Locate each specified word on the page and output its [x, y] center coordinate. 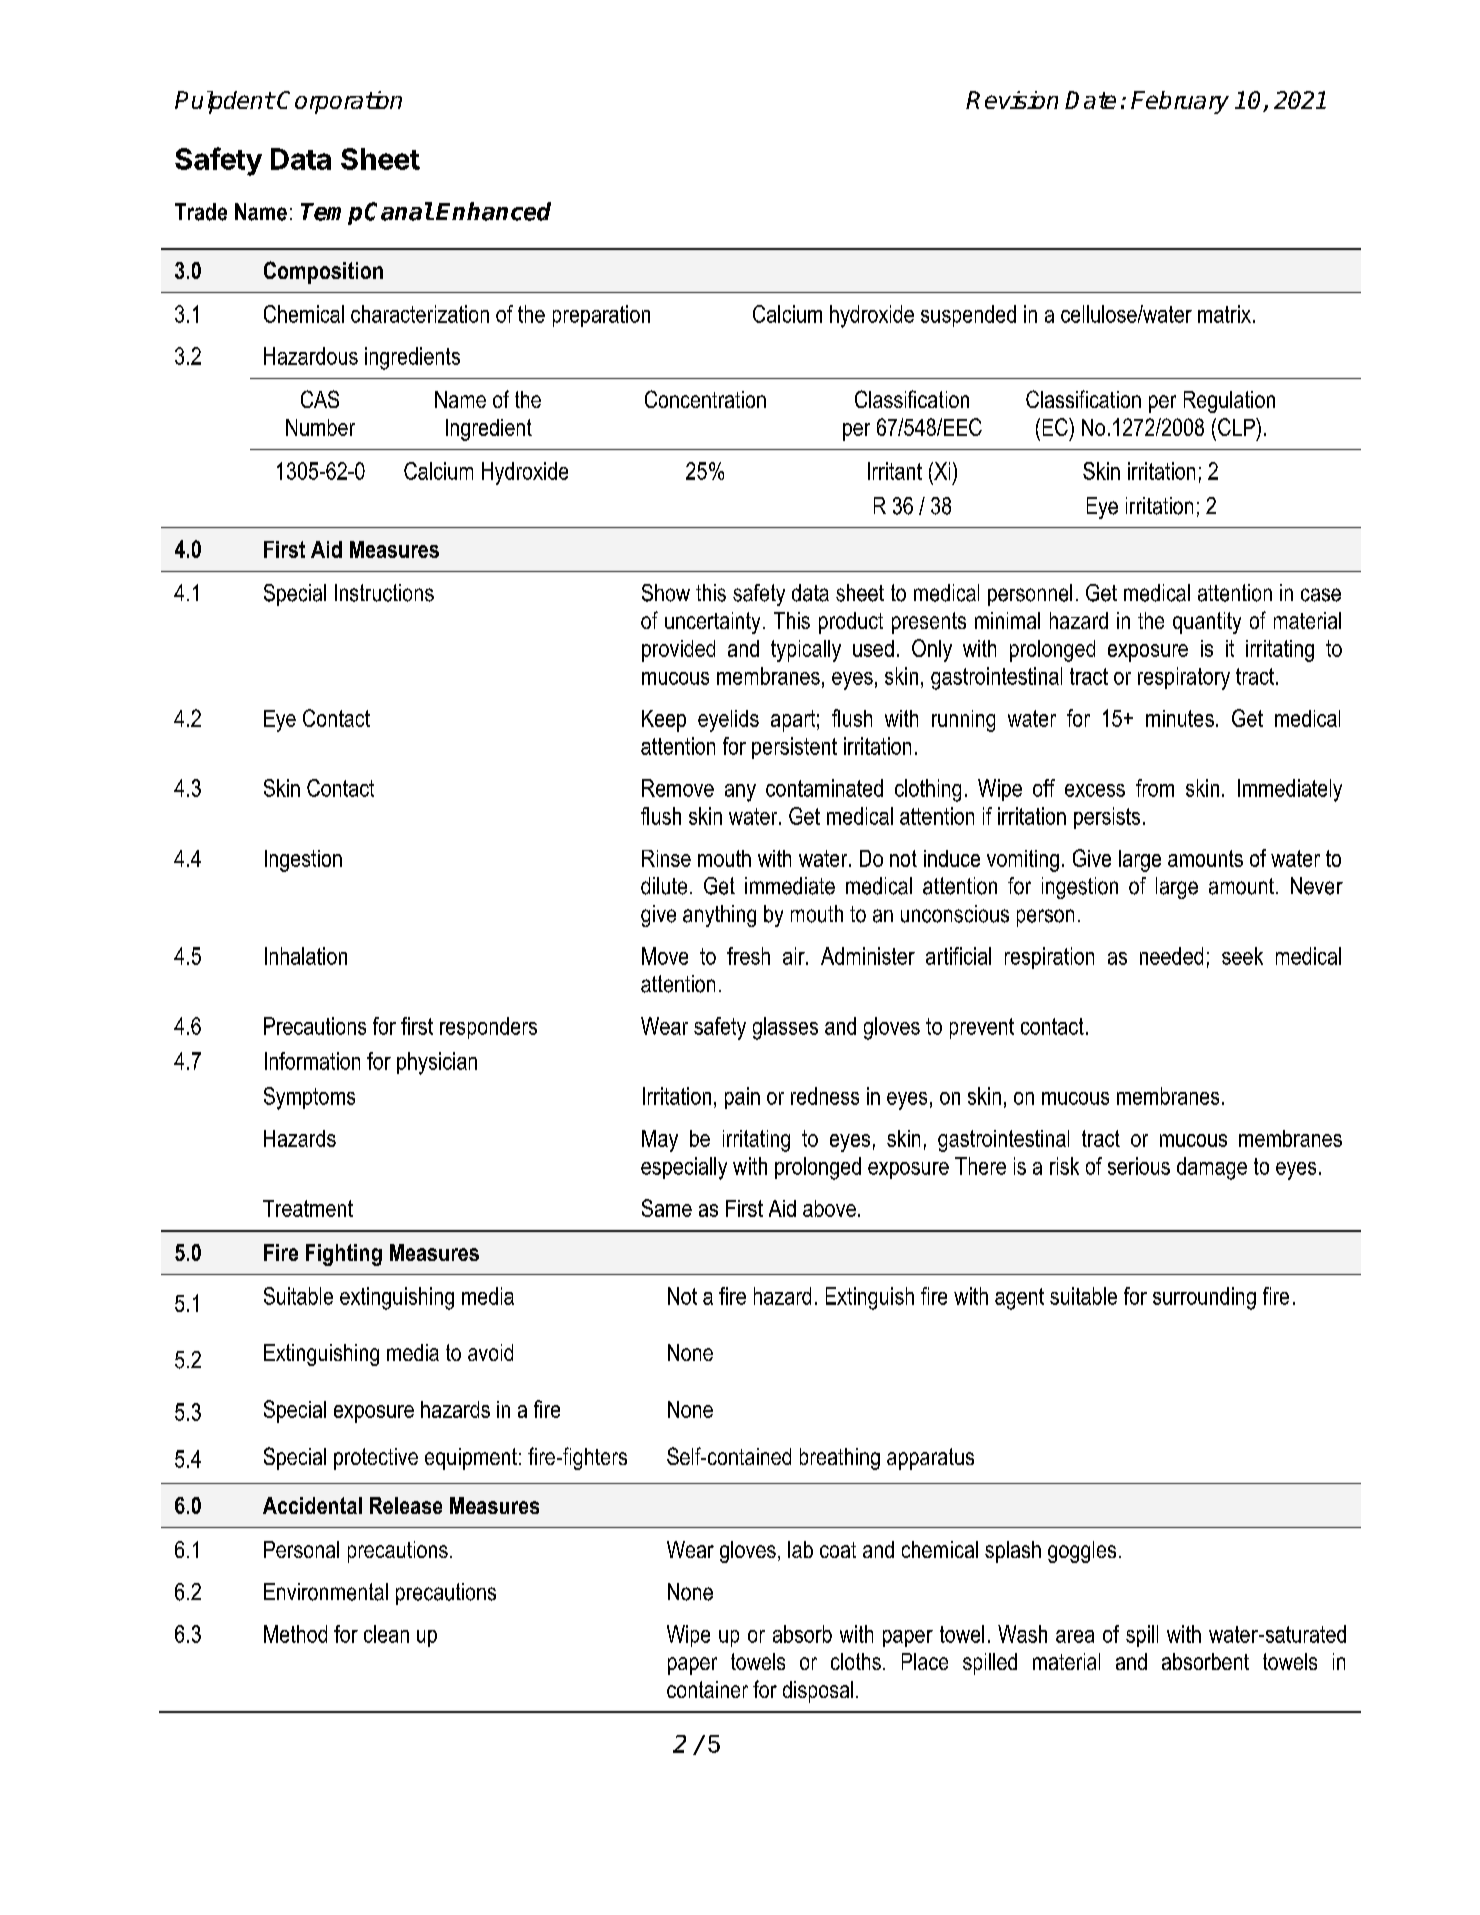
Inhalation [306, 956]
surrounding [1204, 1298]
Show [666, 593]
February [1180, 102]
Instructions [384, 593]
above [829, 1208]
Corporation [339, 102]
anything [719, 916]
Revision [1012, 100]
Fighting [344, 1255]
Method [295, 1634]
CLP [1237, 427]
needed [1171, 956]
